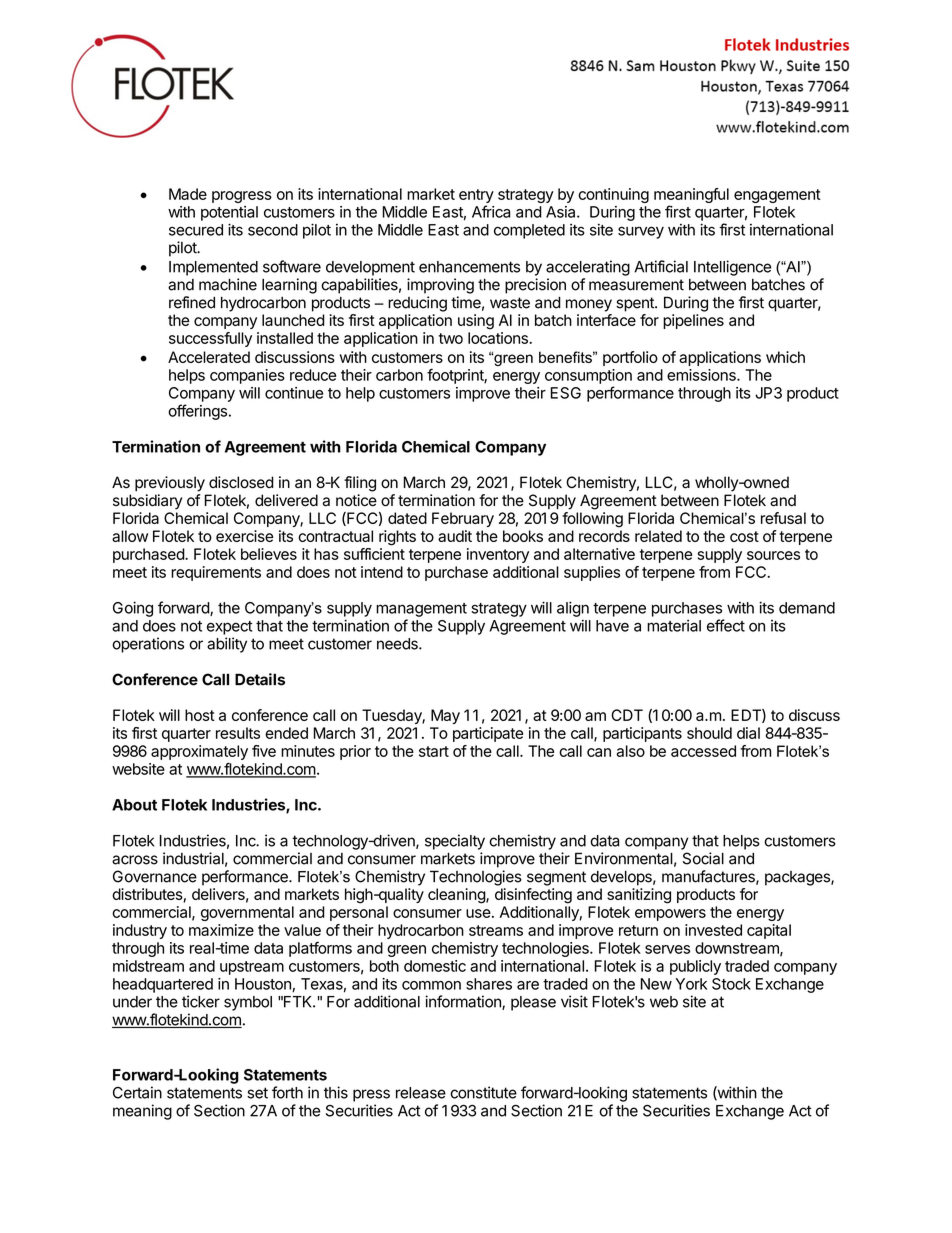  Describe the element at coordinates (196, 230) in the screenshot. I see `secured` at that location.
